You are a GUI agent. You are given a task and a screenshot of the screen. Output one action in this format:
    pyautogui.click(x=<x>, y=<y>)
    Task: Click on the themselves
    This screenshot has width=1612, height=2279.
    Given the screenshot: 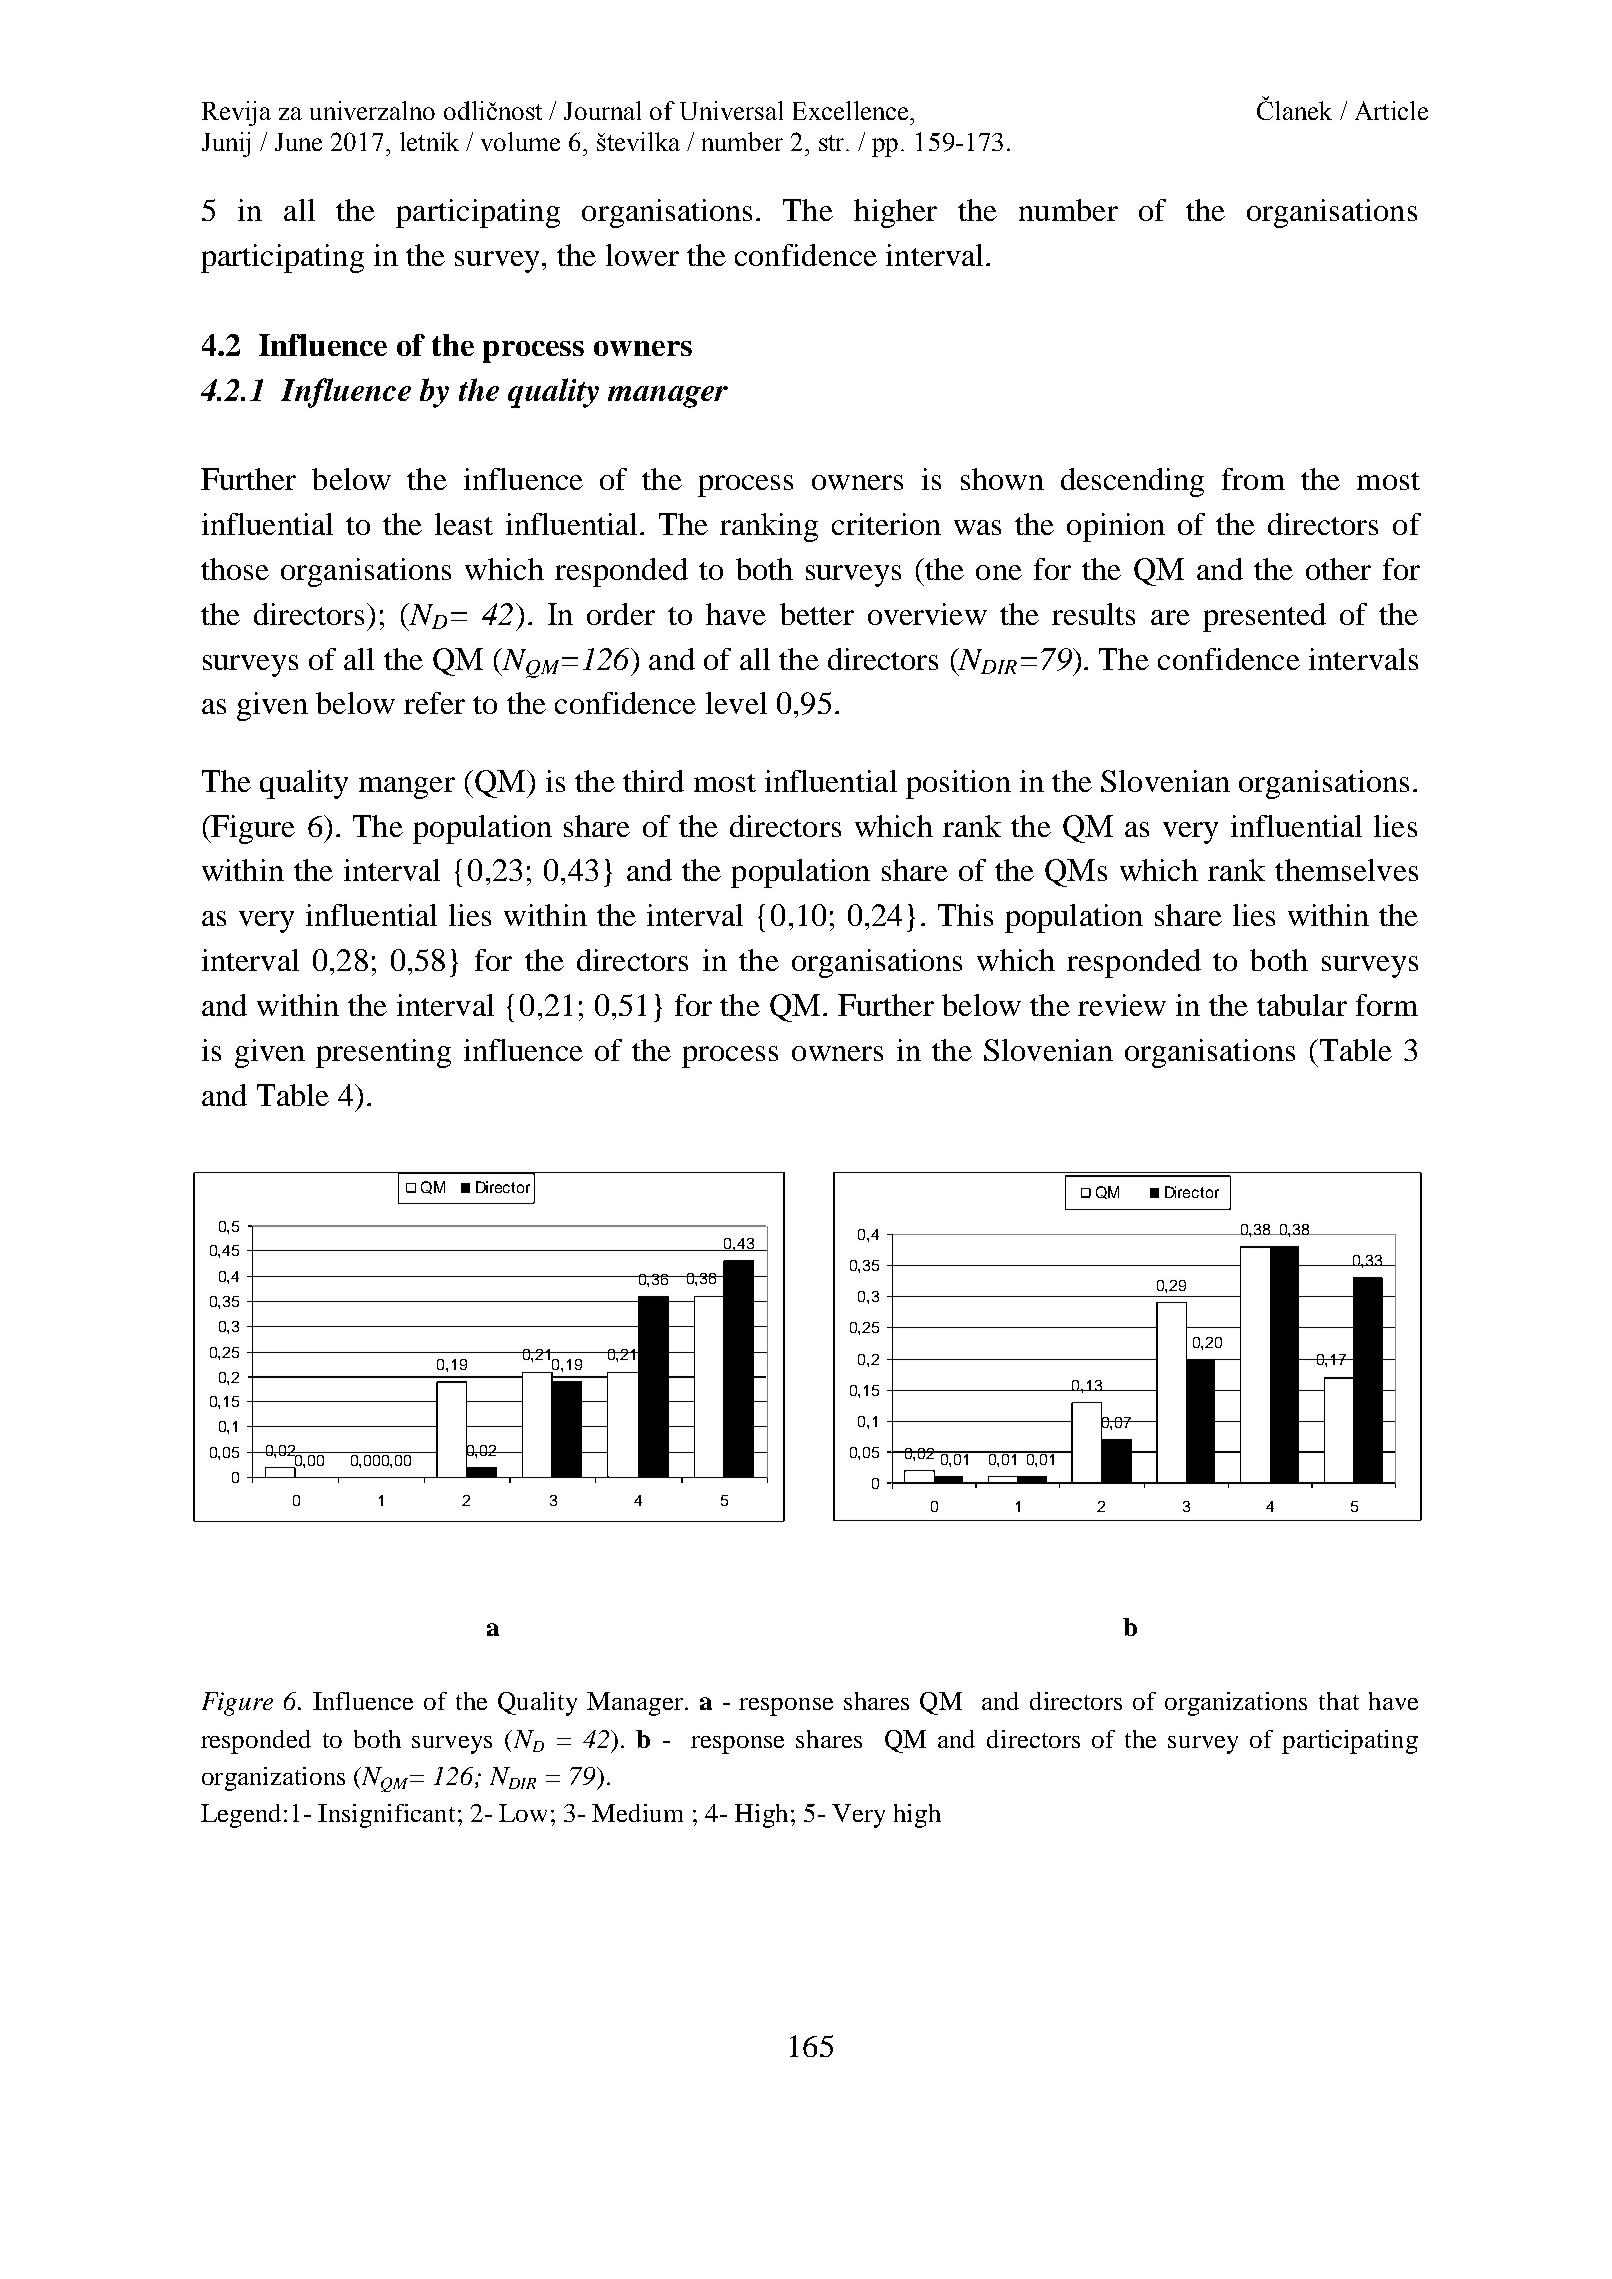 What is the action you would take?
    pyautogui.click(x=1346, y=870)
